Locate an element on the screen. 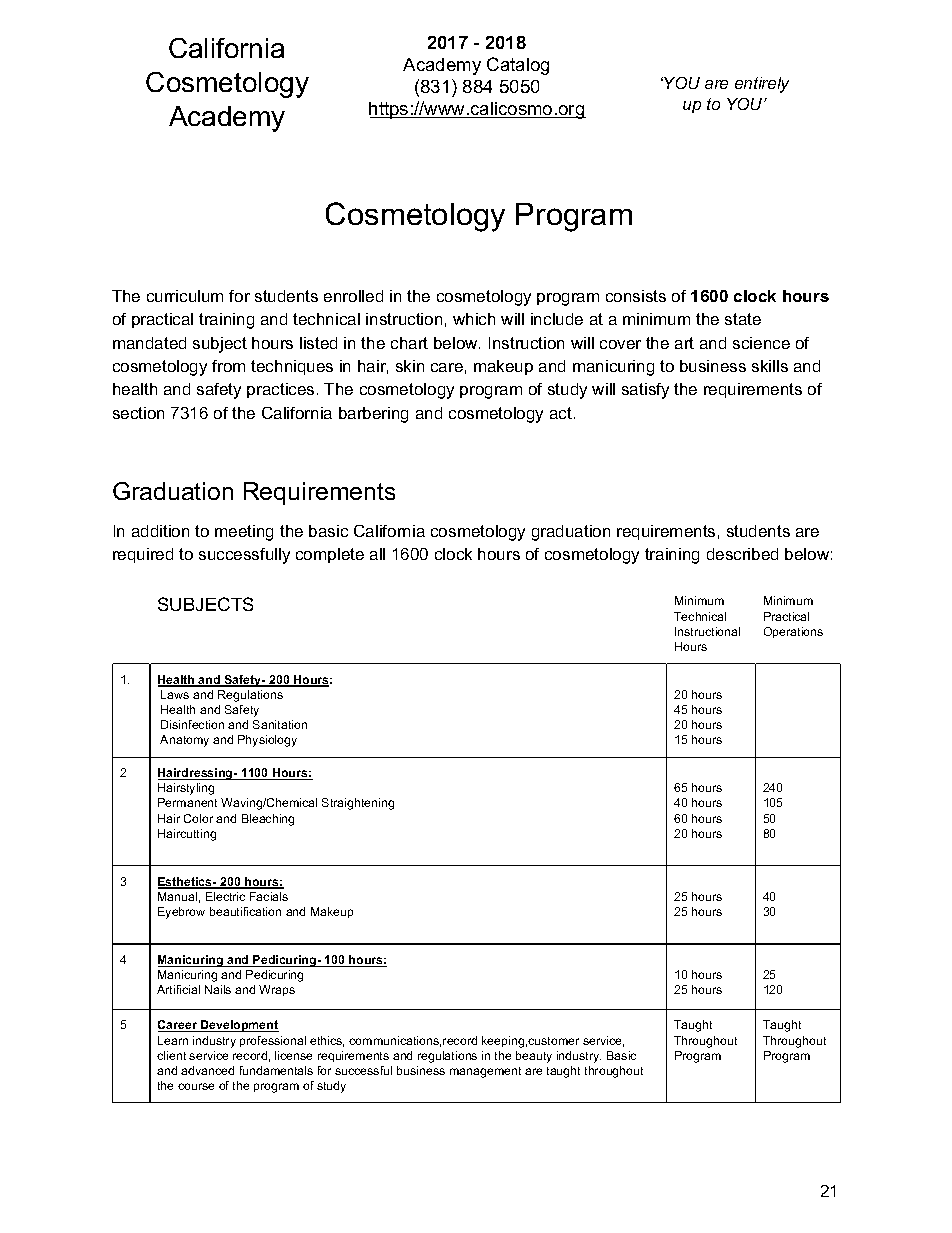 The image size is (952, 1233). meeting is located at coordinates (244, 533).
